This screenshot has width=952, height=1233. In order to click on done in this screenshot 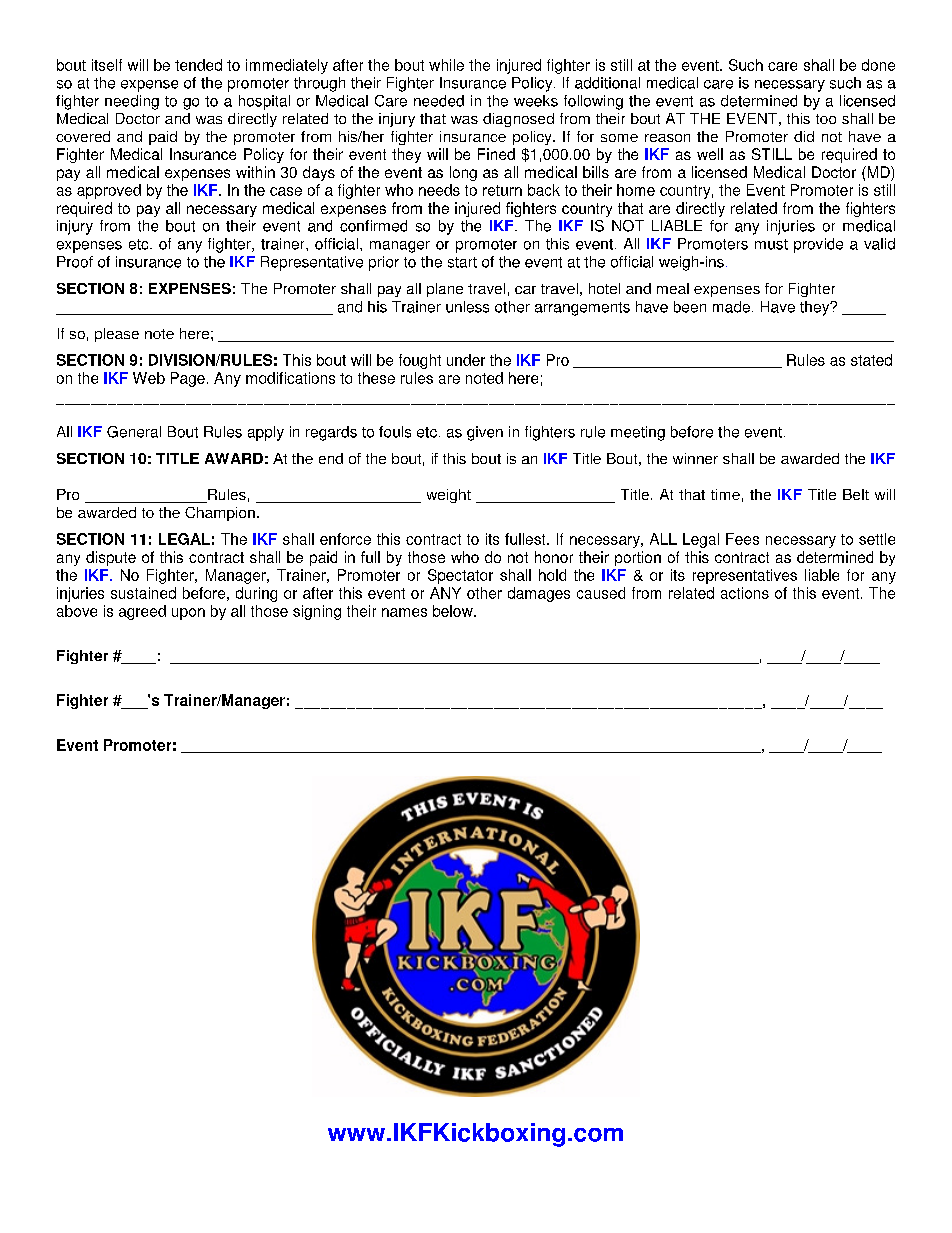, I will do `click(878, 65)`.
